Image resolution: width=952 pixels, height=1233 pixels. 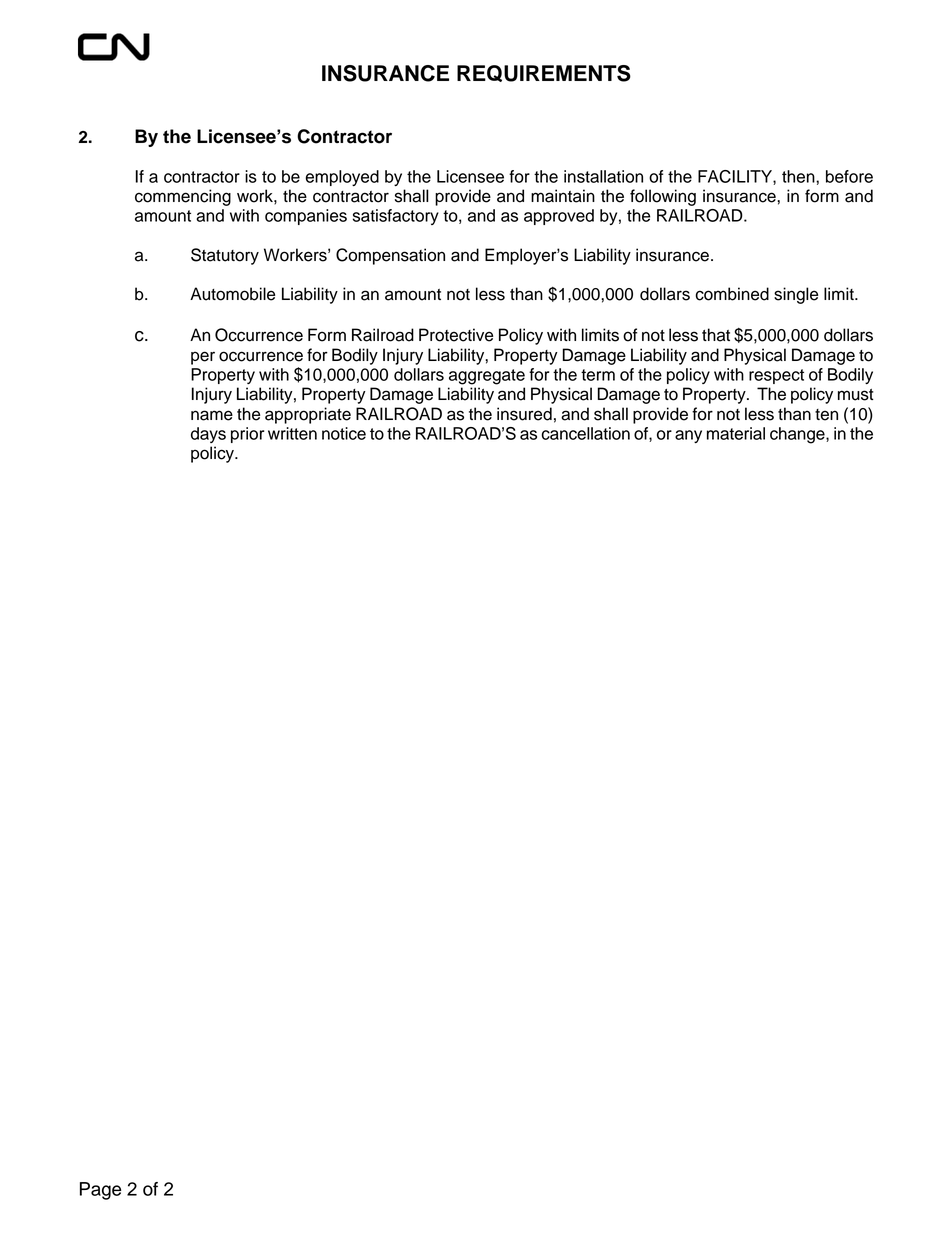 What do you see at coordinates (799, 176) in the screenshot?
I see `then` at bounding box center [799, 176].
